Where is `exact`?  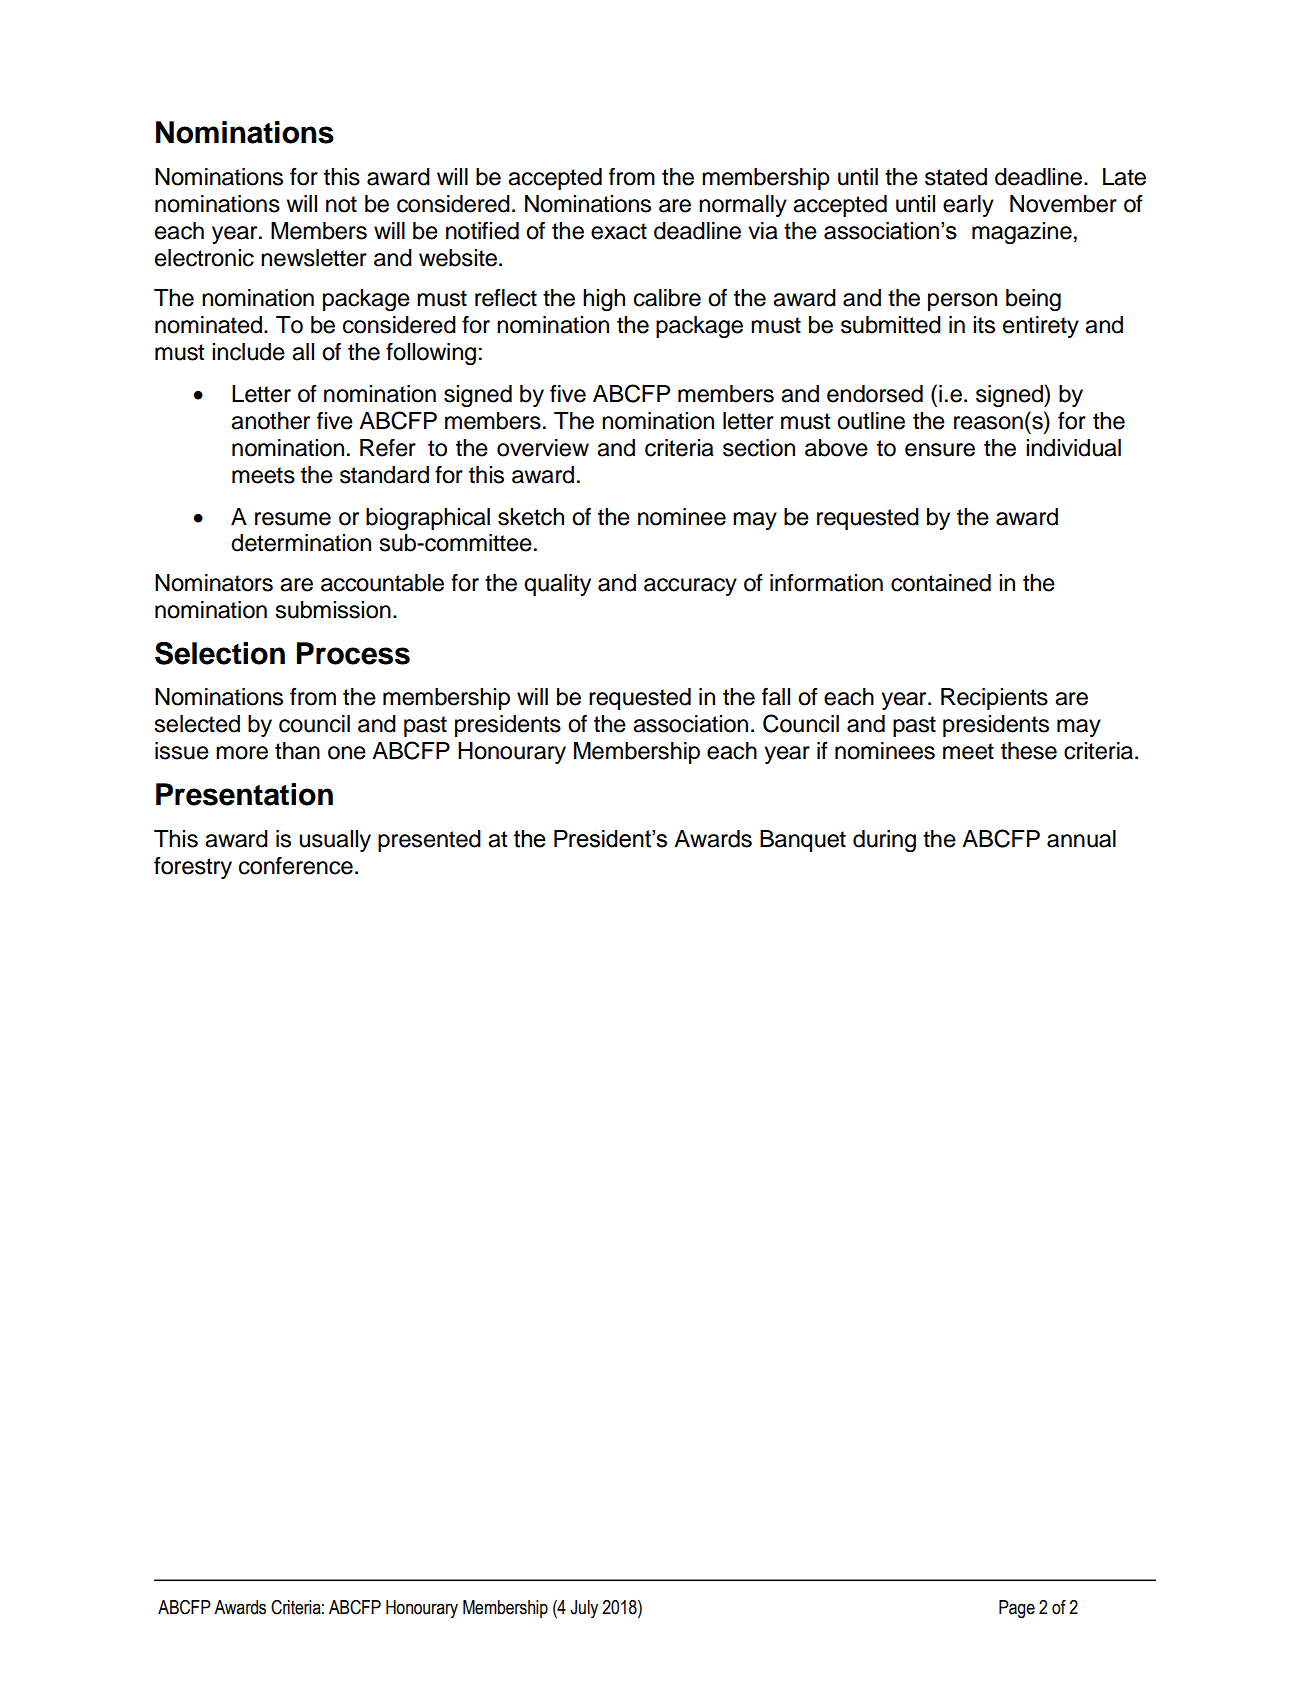 exact is located at coordinates (619, 231).
